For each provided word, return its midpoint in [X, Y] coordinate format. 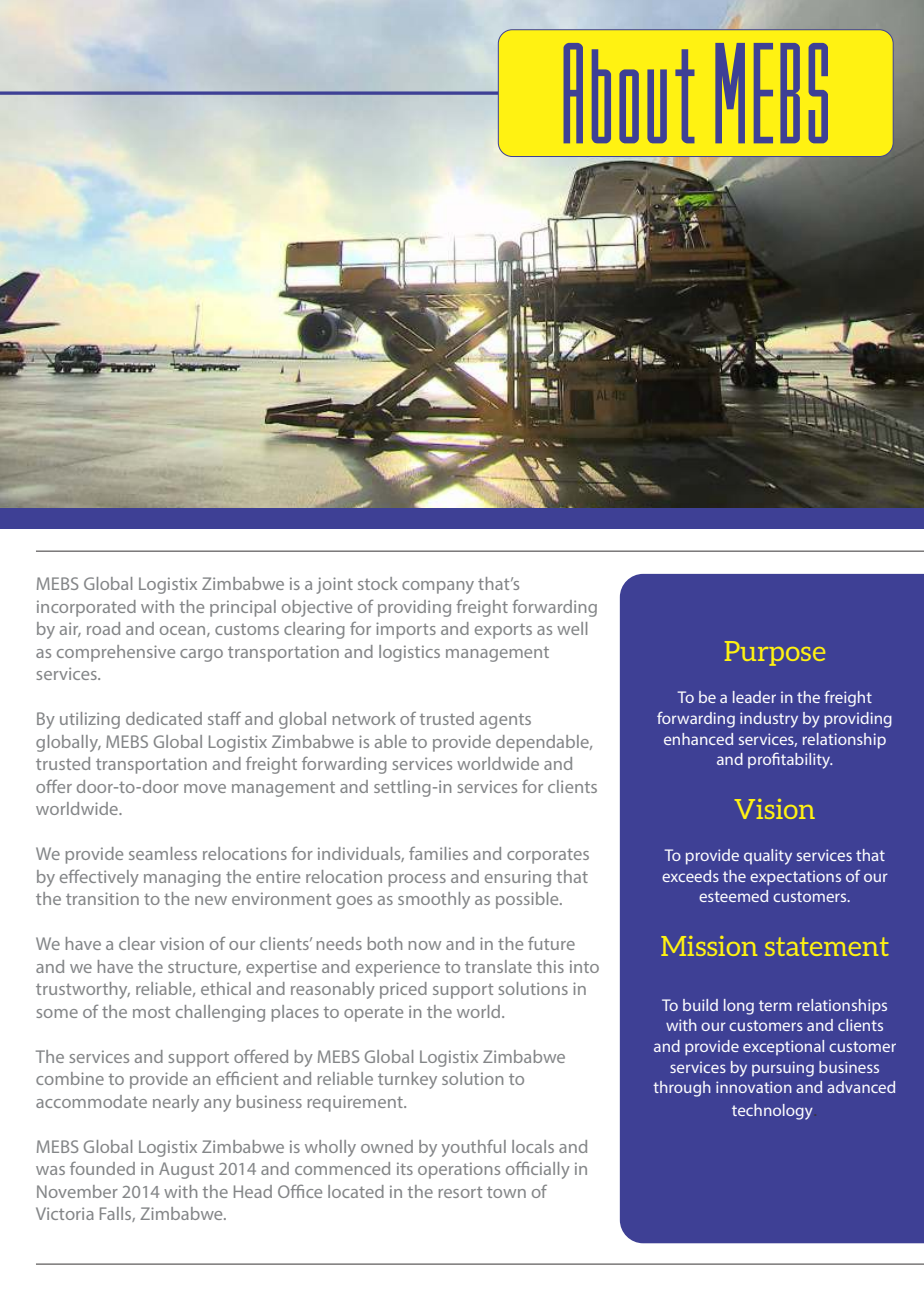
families [438, 853]
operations [459, 1170]
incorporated [86, 608]
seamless [163, 853]
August [186, 1170]
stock [378, 583]
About [629, 93]
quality [768, 857]
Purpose [775, 653]
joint [334, 585]
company [438, 587]
